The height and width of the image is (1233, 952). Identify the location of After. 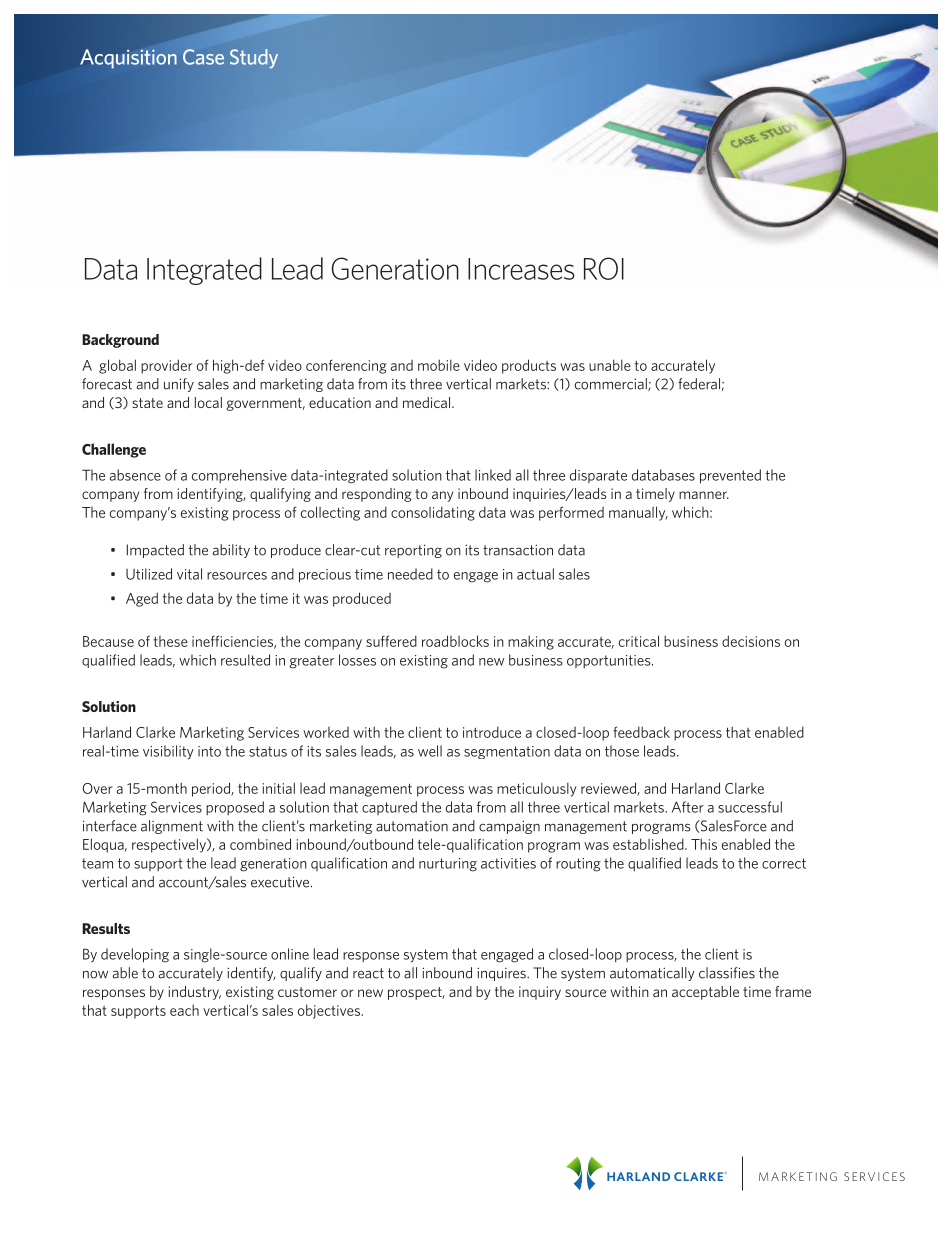
(688, 807).
